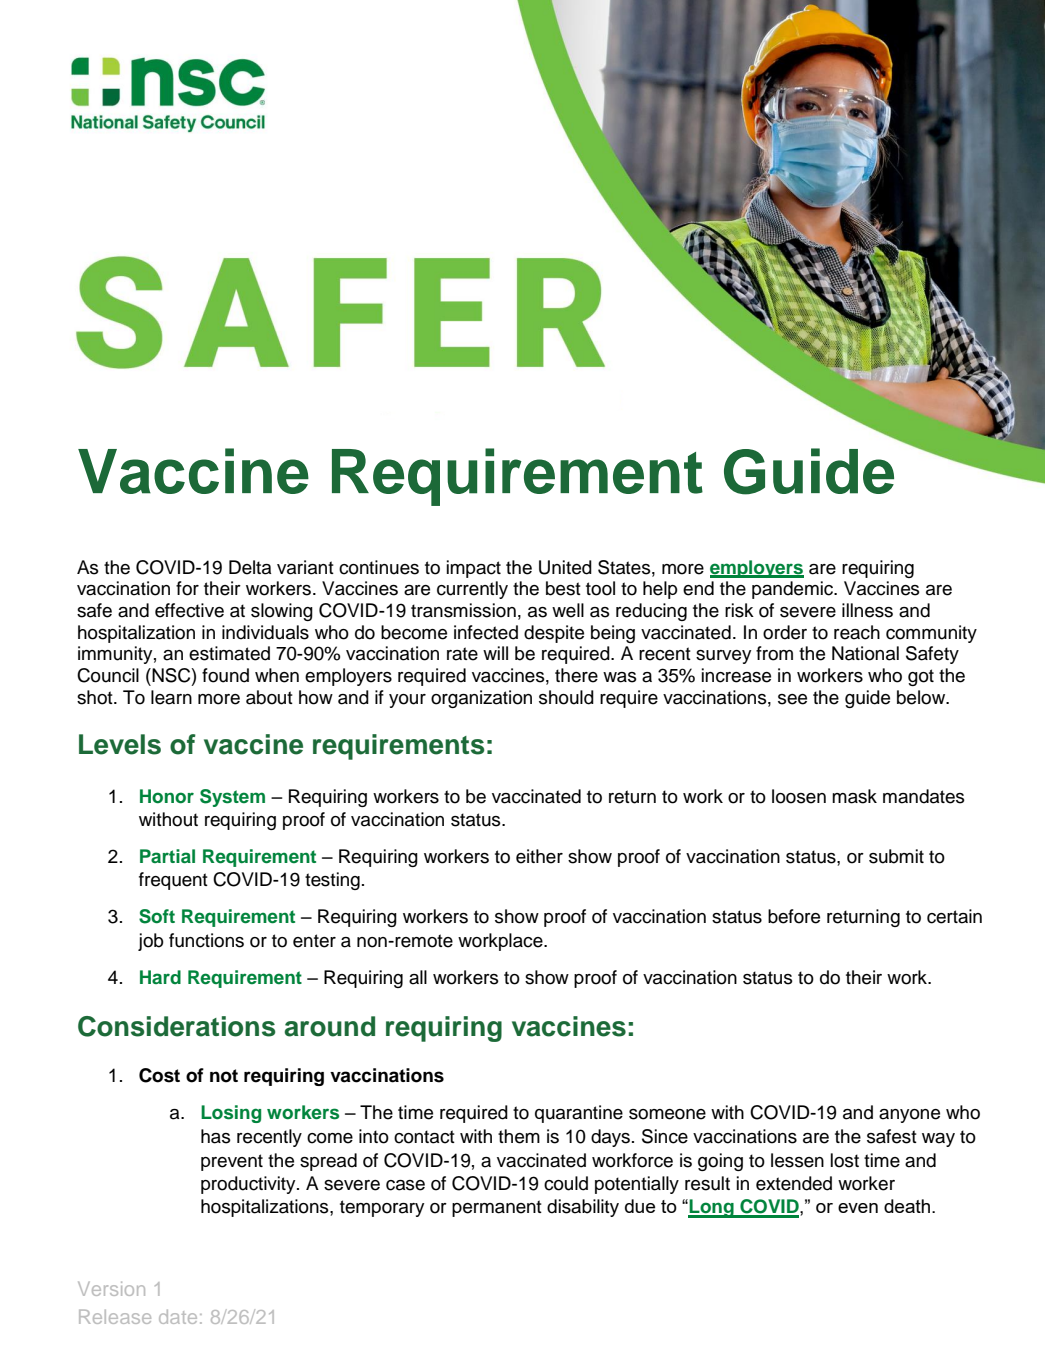 The image size is (1048, 1356). Describe the element at coordinates (519, 1136) in the document. I see `them` at that location.
